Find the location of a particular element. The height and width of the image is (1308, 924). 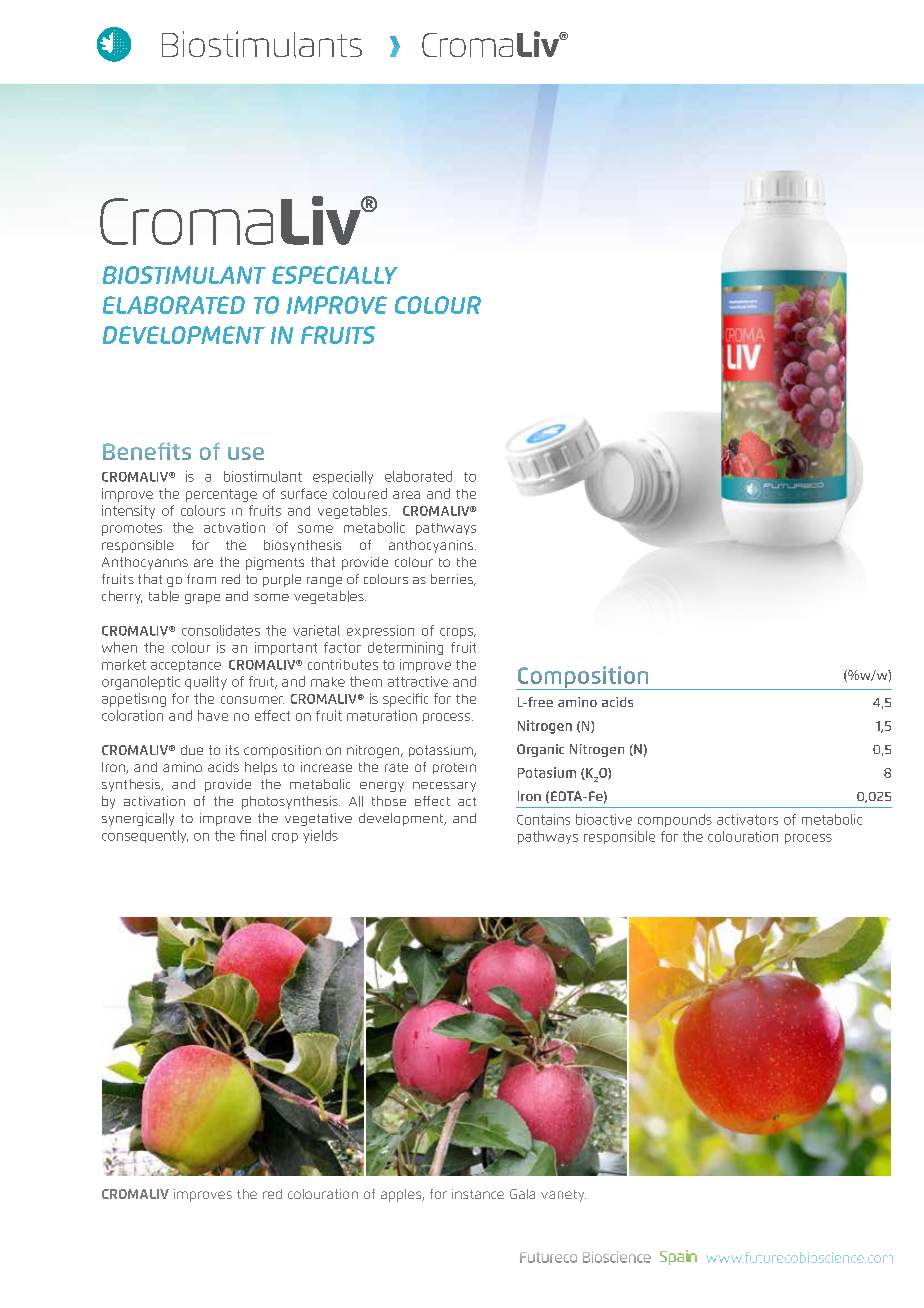

consequently is located at coordinates (145, 836).
